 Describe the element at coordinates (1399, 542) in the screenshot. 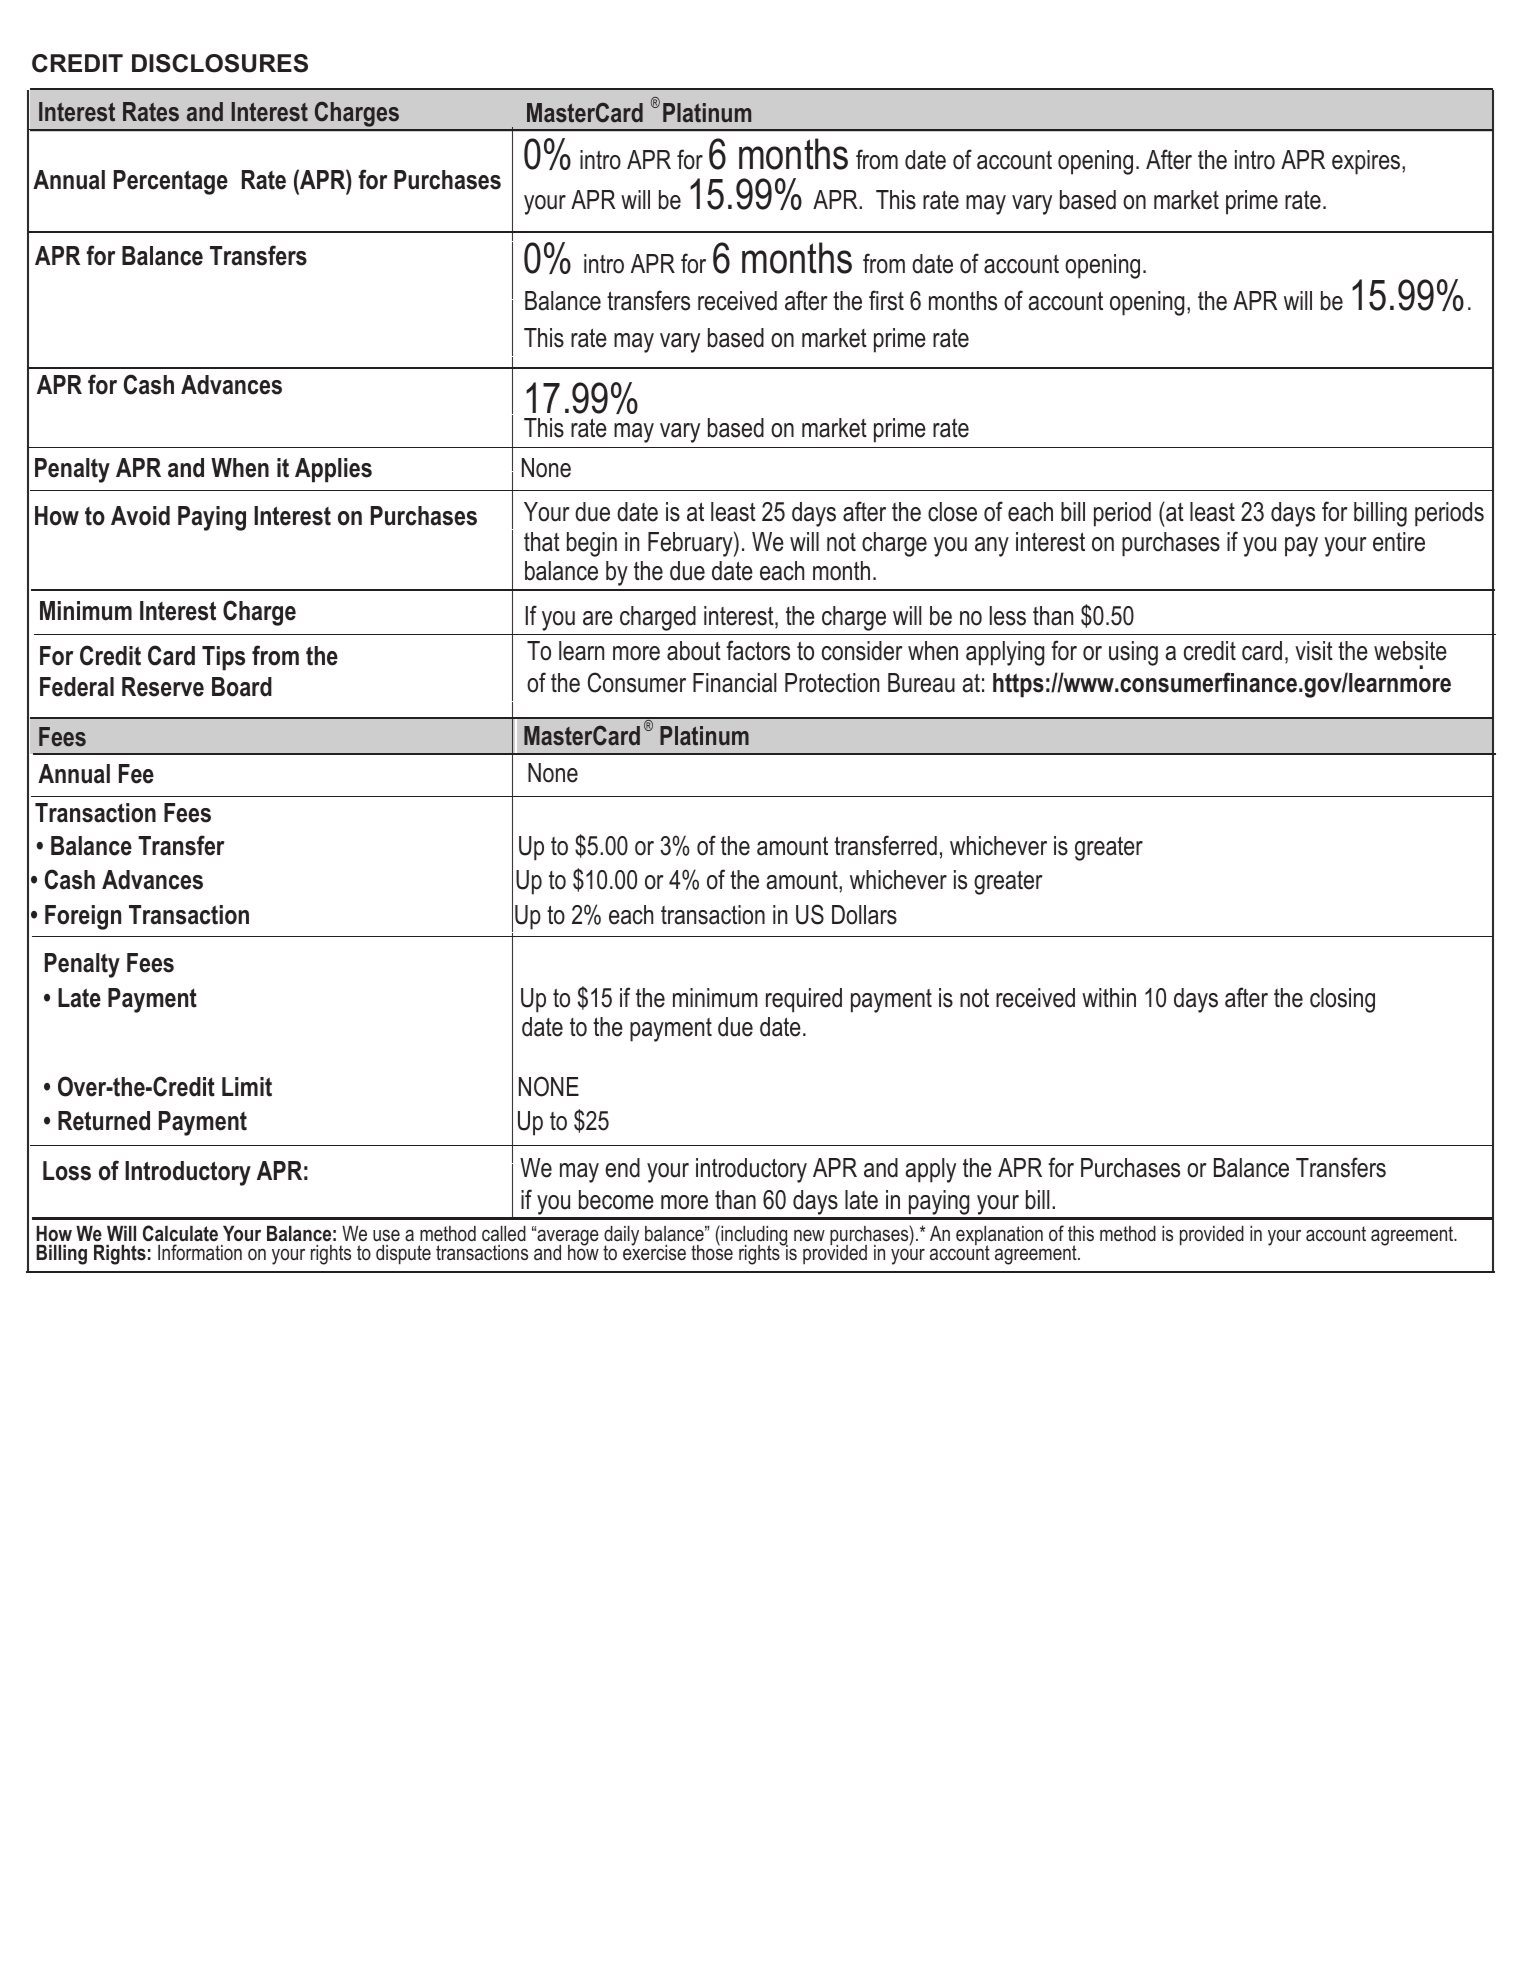

I see `entire` at that location.
